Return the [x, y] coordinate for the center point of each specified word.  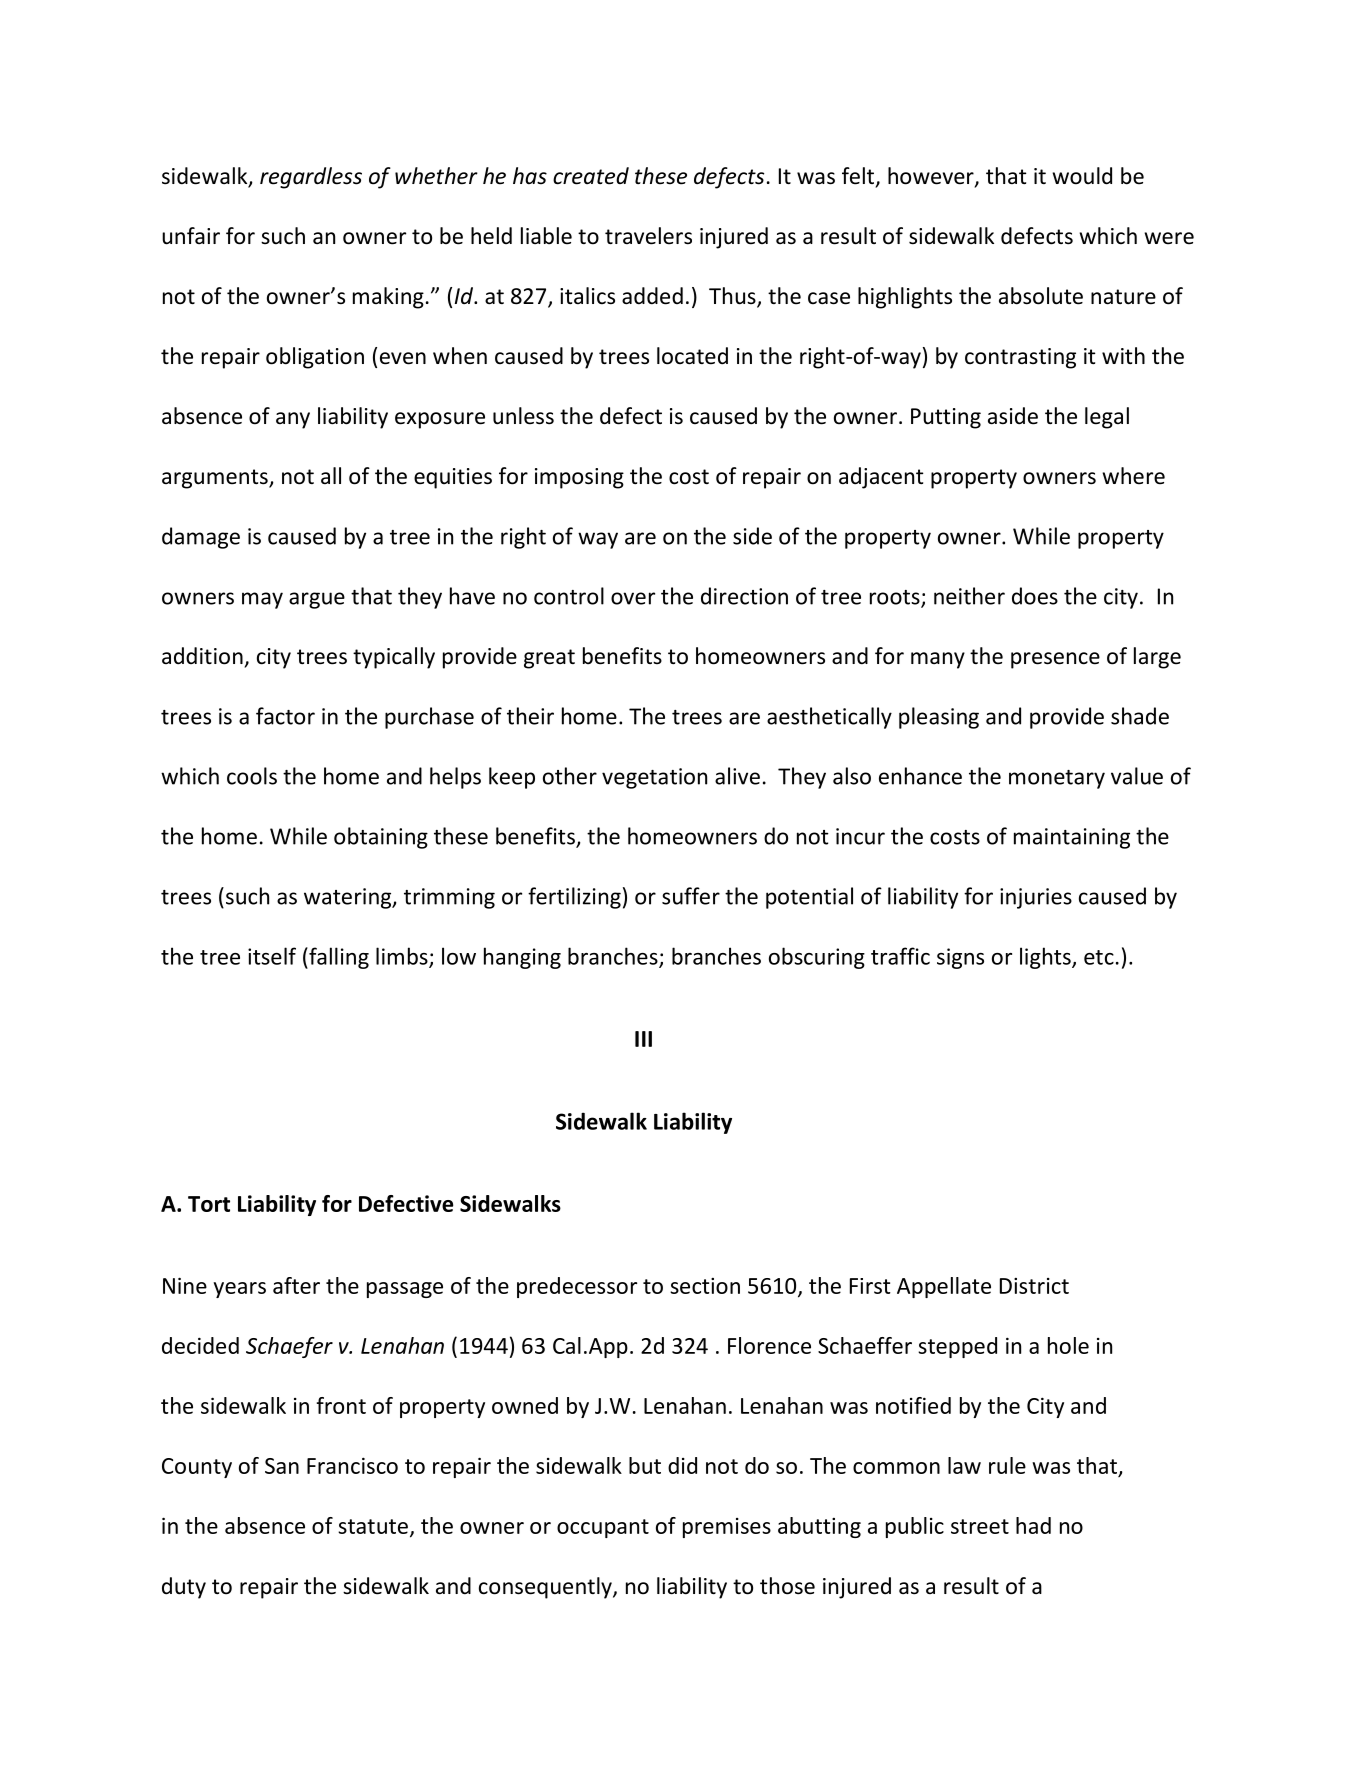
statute [373, 1526]
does [1035, 596]
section [705, 1286]
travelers [648, 236]
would [1082, 176]
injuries [1036, 898]
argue [317, 600]
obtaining [381, 838]
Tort [209, 1204]
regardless [311, 178]
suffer [691, 896]
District [1034, 1286]
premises [727, 1528]
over [633, 598]
